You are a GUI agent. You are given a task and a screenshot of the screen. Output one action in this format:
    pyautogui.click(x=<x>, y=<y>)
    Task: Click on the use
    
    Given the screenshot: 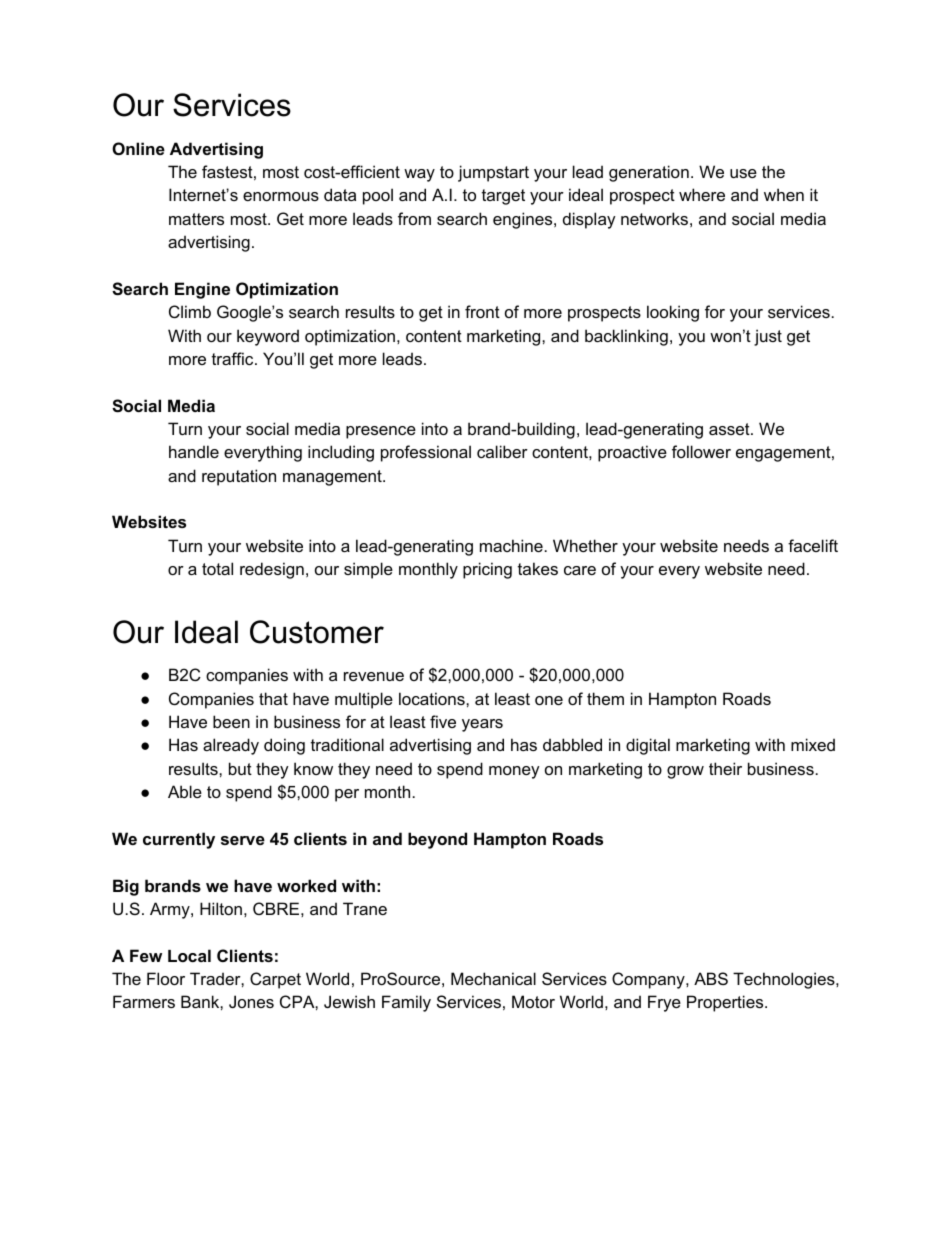 What is the action you would take?
    pyautogui.click(x=743, y=173)
